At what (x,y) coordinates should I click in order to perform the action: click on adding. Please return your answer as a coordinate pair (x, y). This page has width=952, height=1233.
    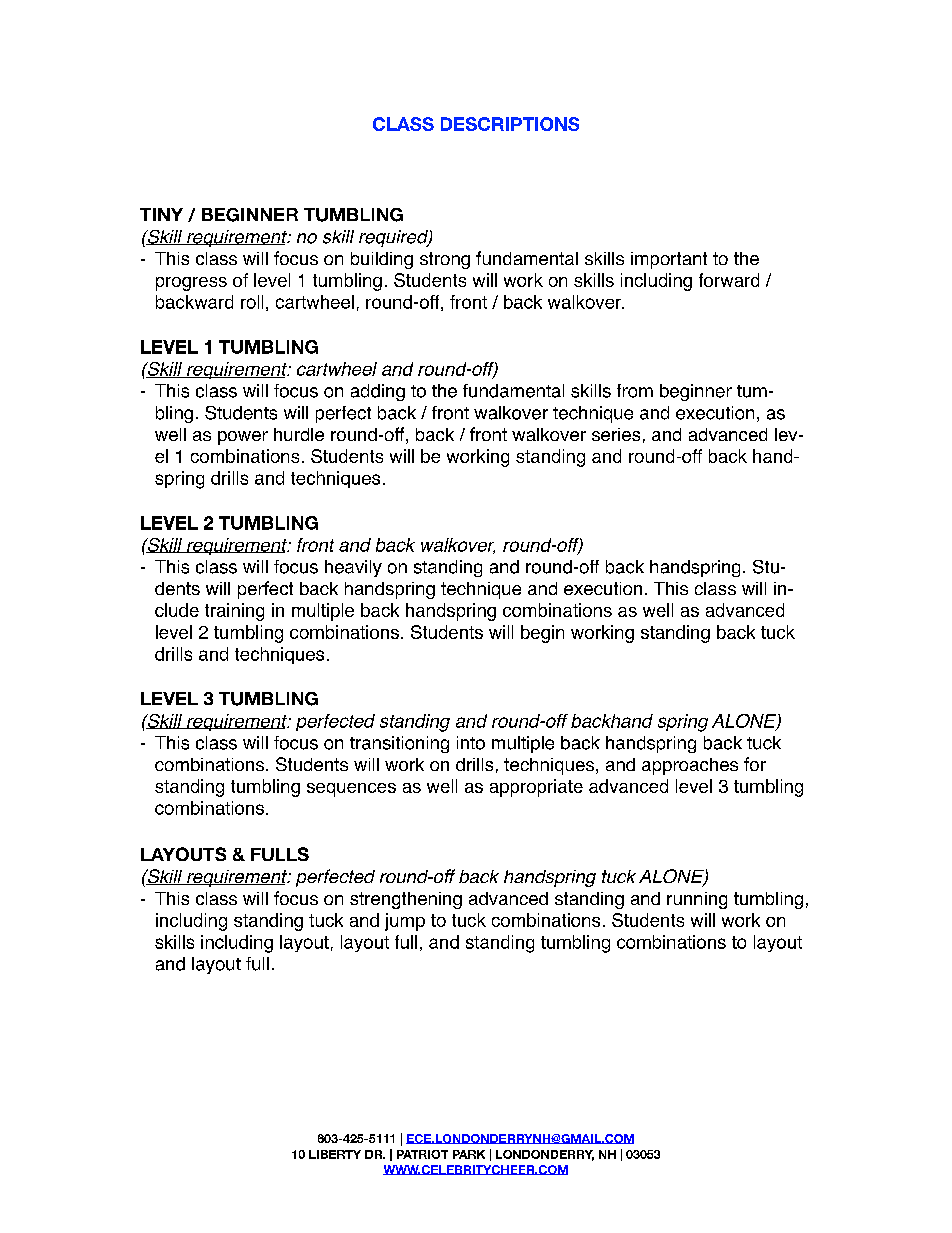
    Looking at the image, I should click on (378, 392).
